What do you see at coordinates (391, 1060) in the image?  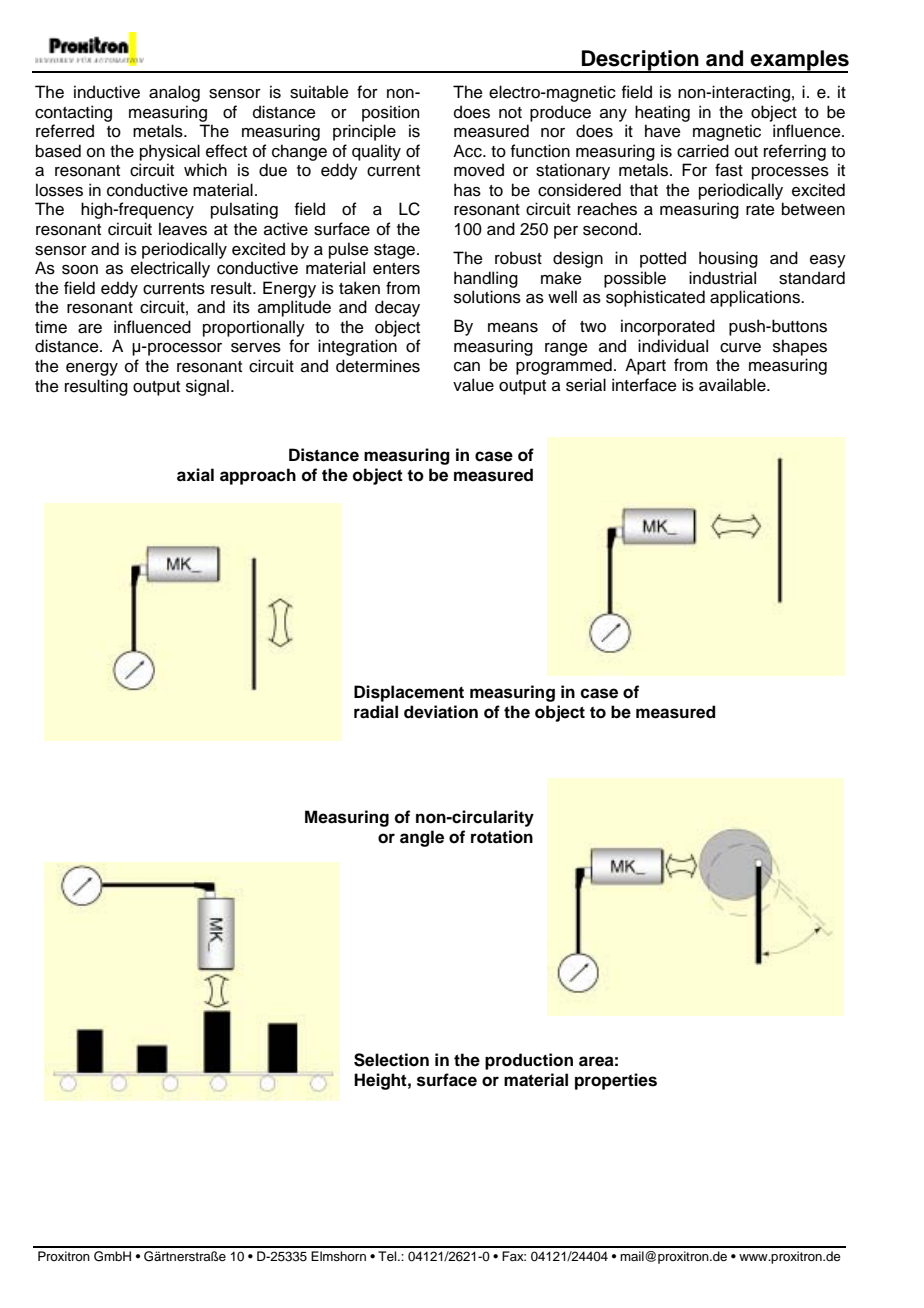 I see `Selection` at bounding box center [391, 1060].
